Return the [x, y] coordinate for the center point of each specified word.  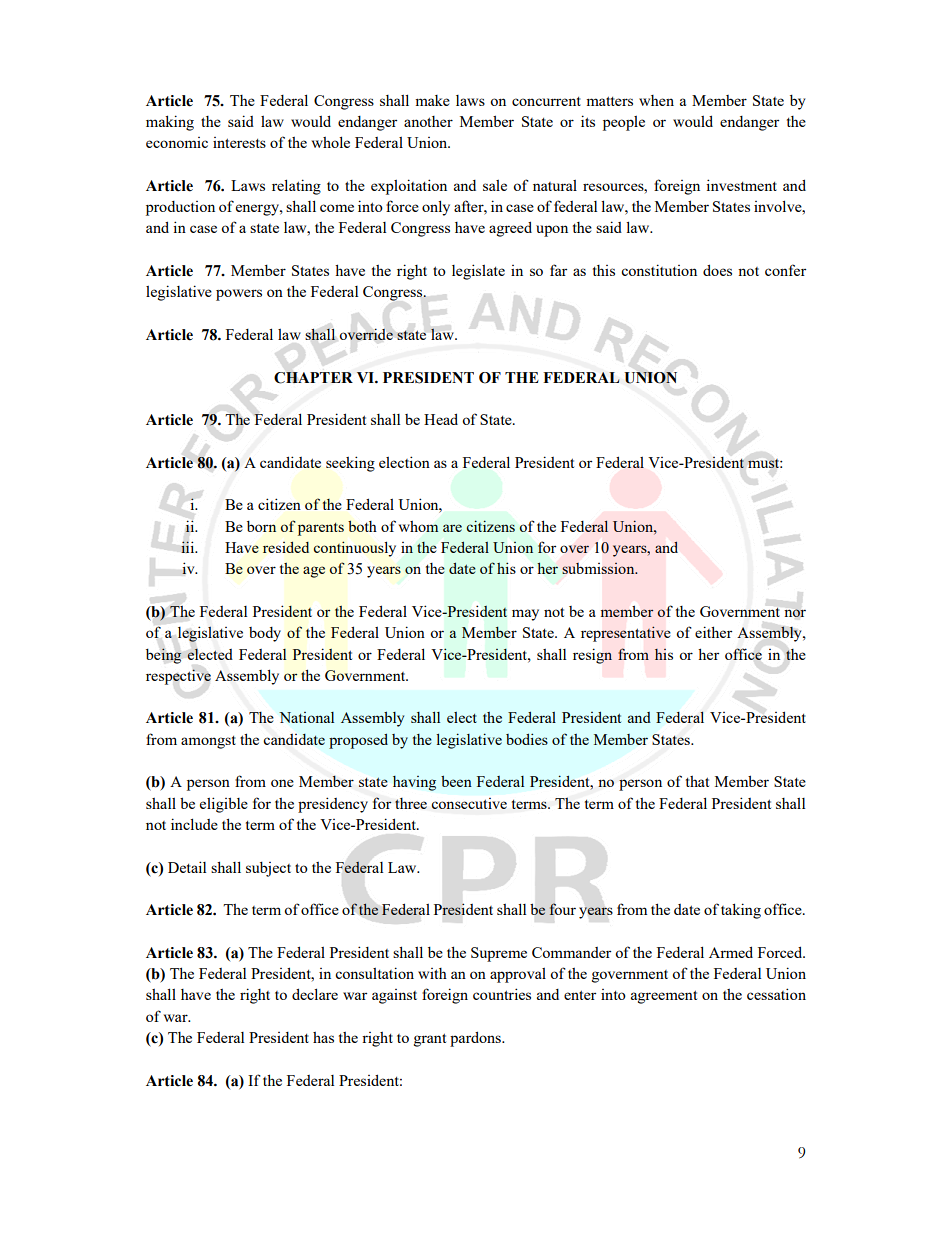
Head [441, 419]
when [656, 100]
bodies [527, 739]
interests [239, 142]
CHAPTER [313, 378]
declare [315, 994]
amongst [208, 742]
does [717, 270]
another [428, 121]
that [697, 781]
